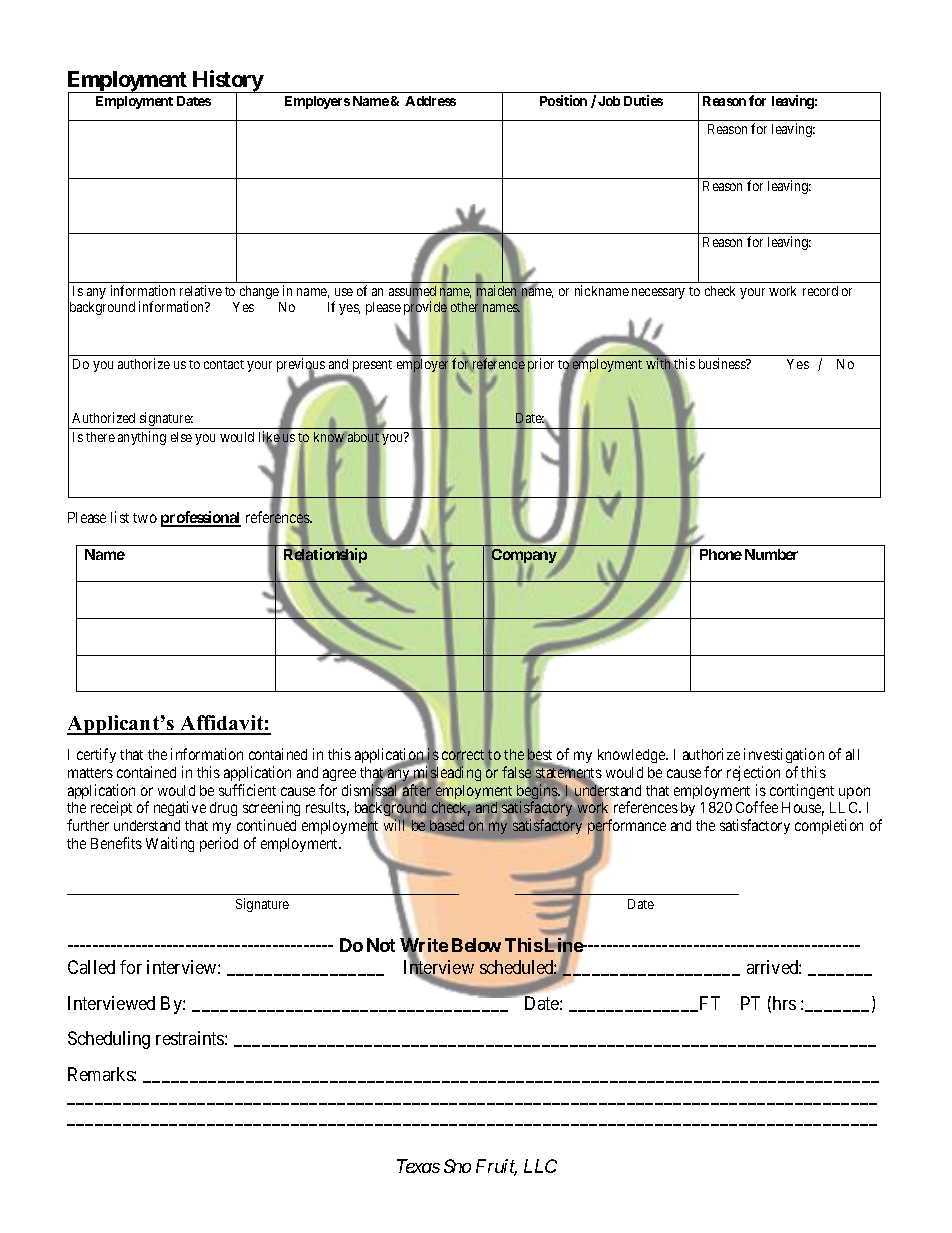 This document has height=1233, width=952. What do you see at coordinates (109, 1040) in the document?
I see `Scheduling` at bounding box center [109, 1040].
